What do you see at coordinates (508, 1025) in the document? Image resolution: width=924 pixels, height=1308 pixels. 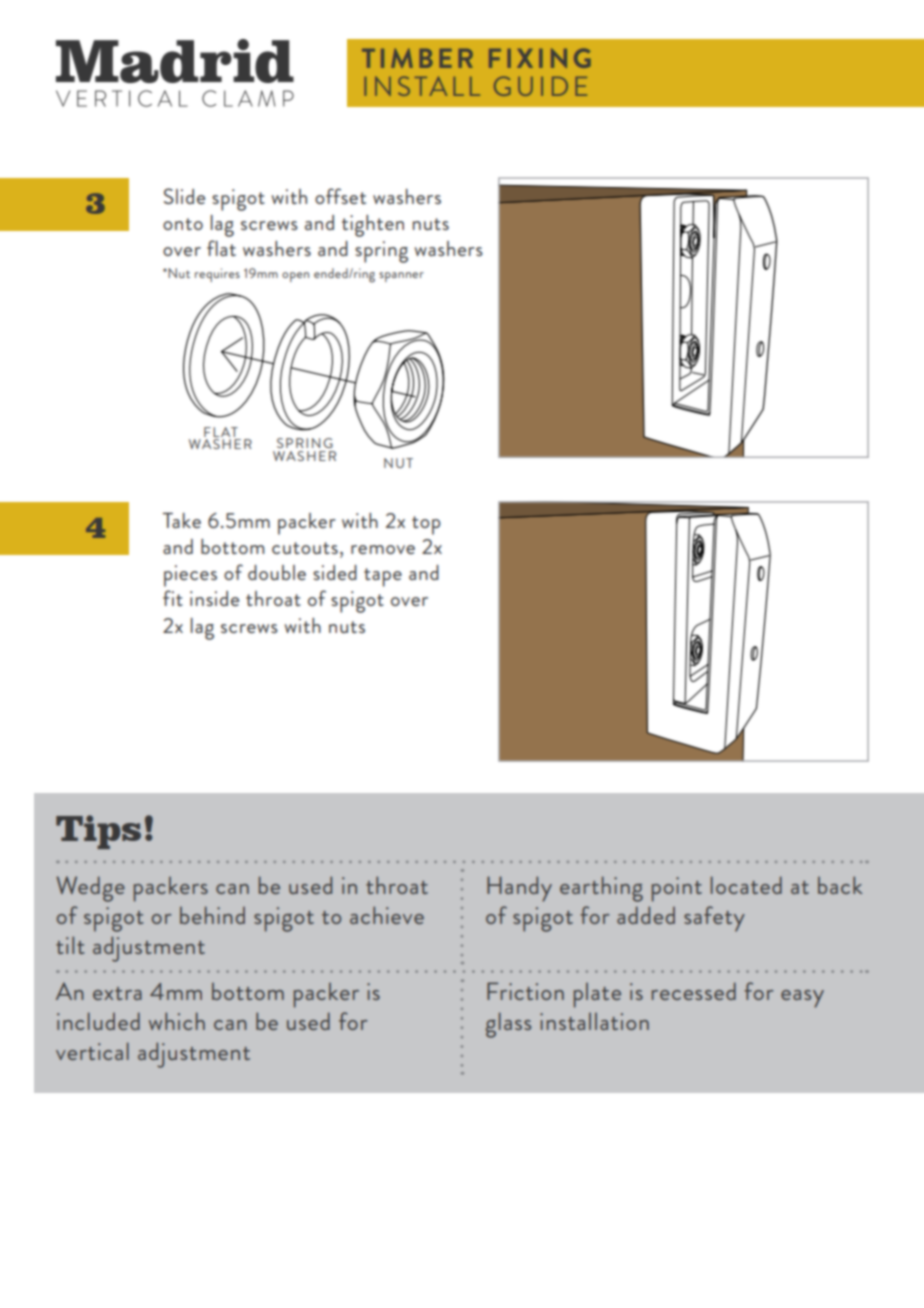 I see `glass` at bounding box center [508, 1025].
